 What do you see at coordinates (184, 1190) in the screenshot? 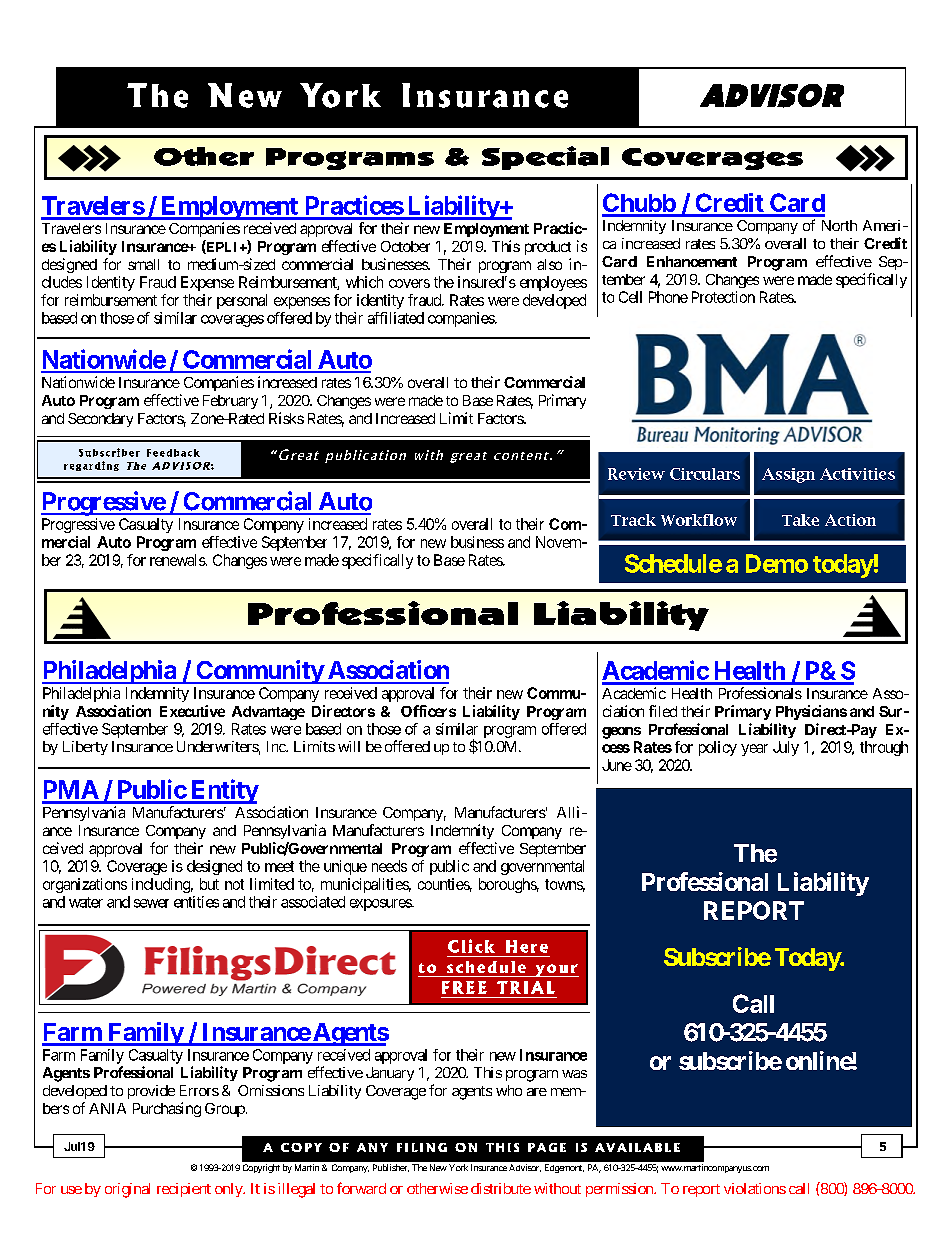
I see `recipient` at bounding box center [184, 1190].
